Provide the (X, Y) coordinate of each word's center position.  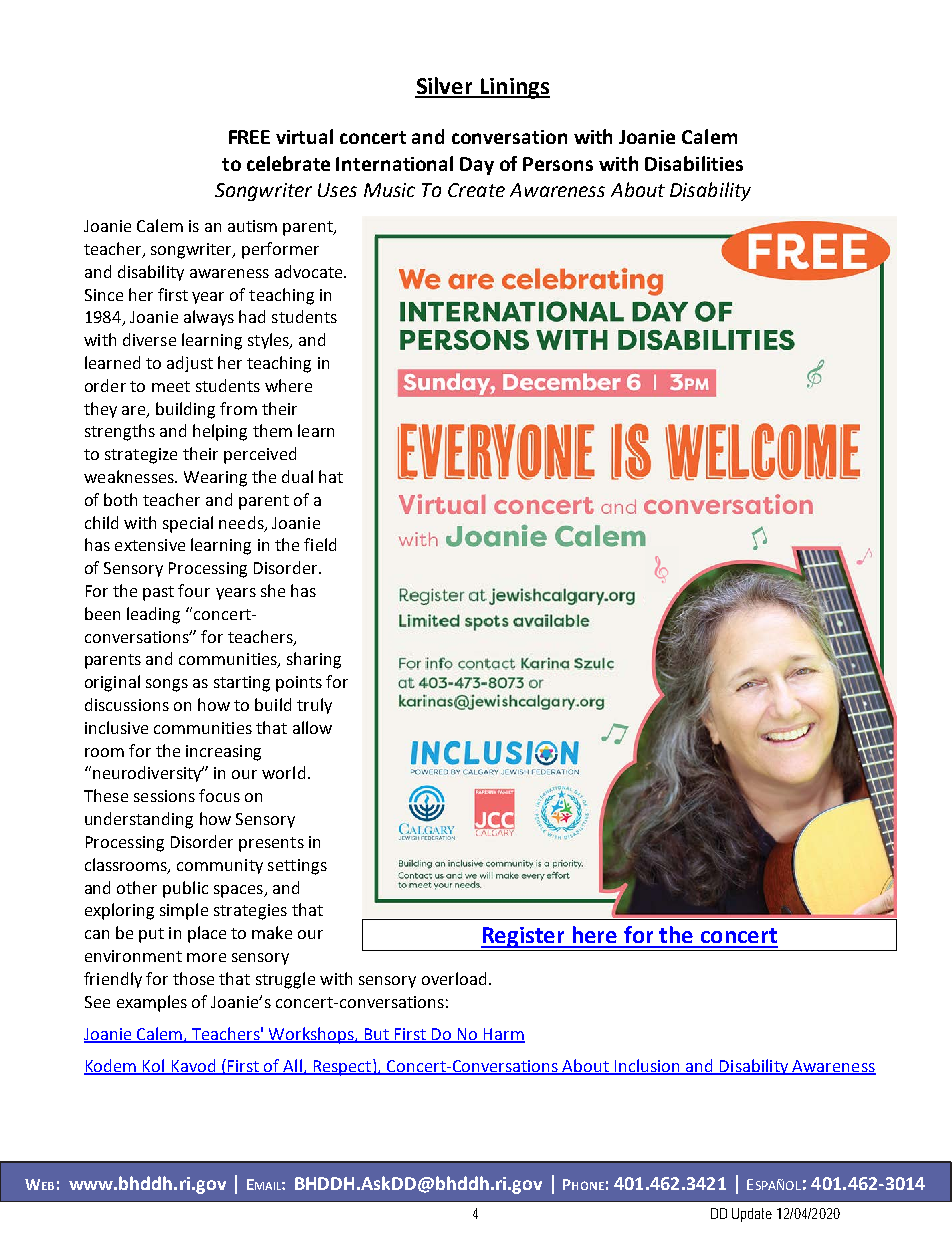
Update (752, 1215)
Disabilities (694, 163)
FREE (249, 137)
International (394, 163)
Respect (342, 1067)
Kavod (193, 1066)
